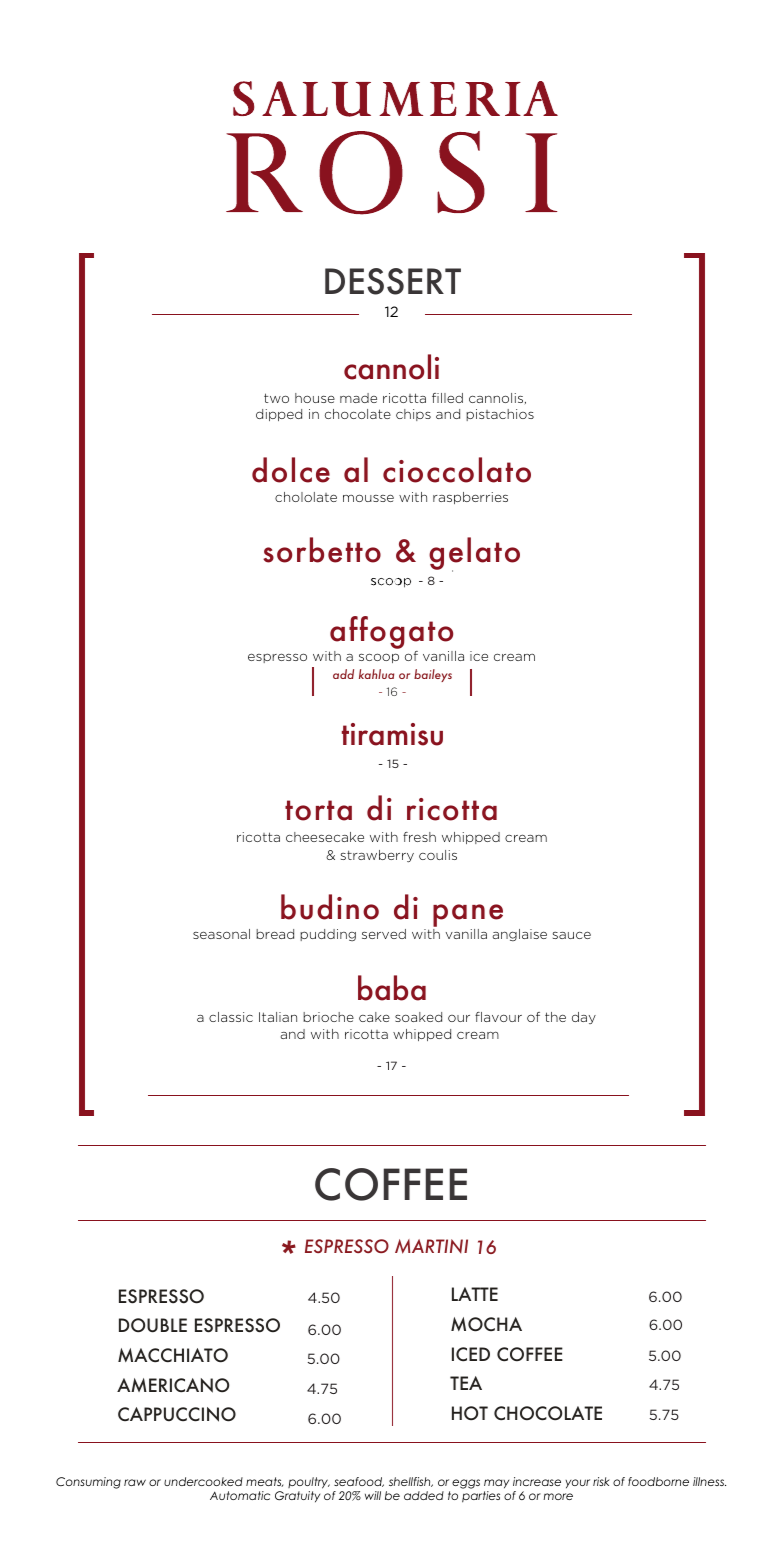  I want to click on foodborne, so click(658, 1481).
